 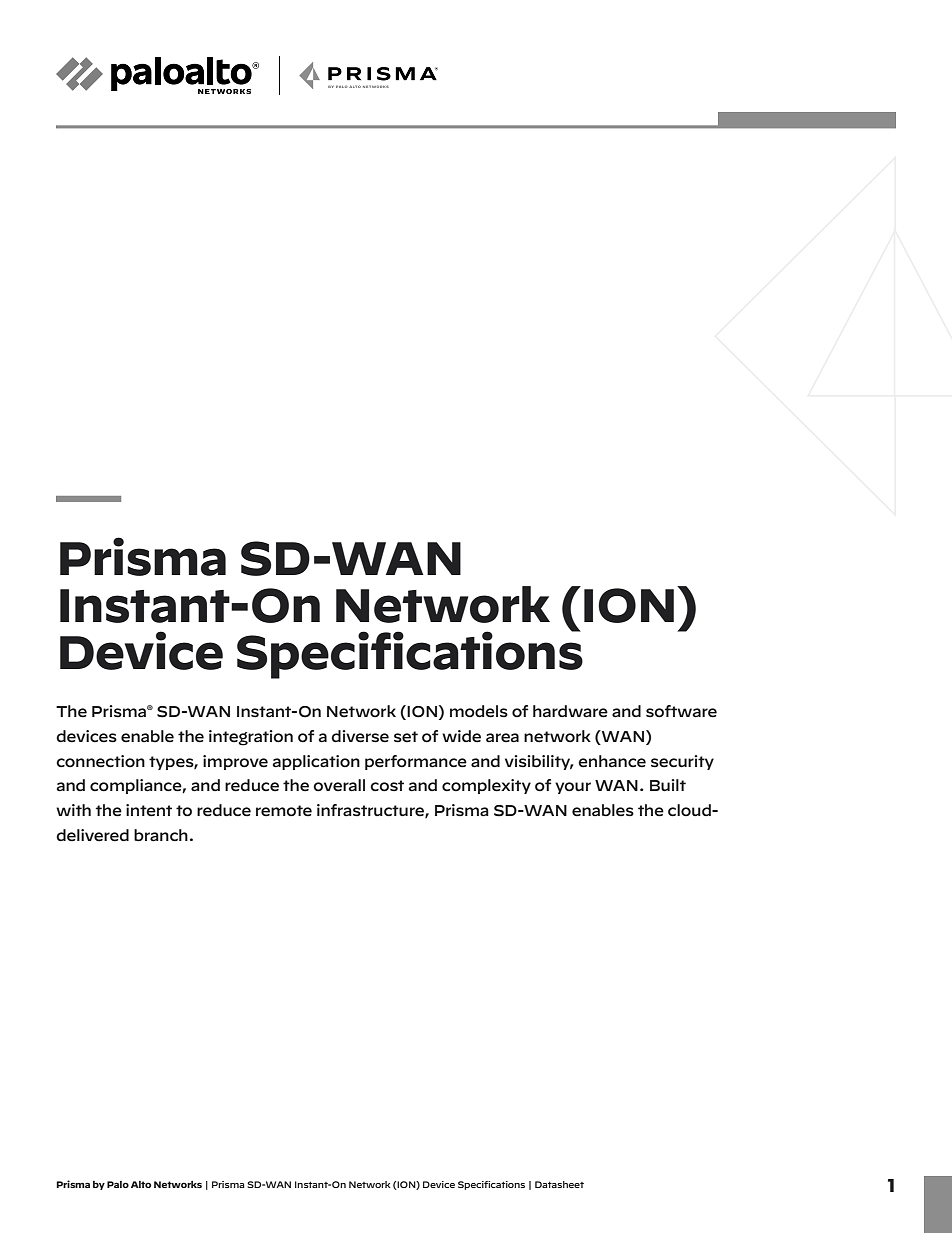 What do you see at coordinates (100, 761) in the image?
I see `connection` at bounding box center [100, 761].
